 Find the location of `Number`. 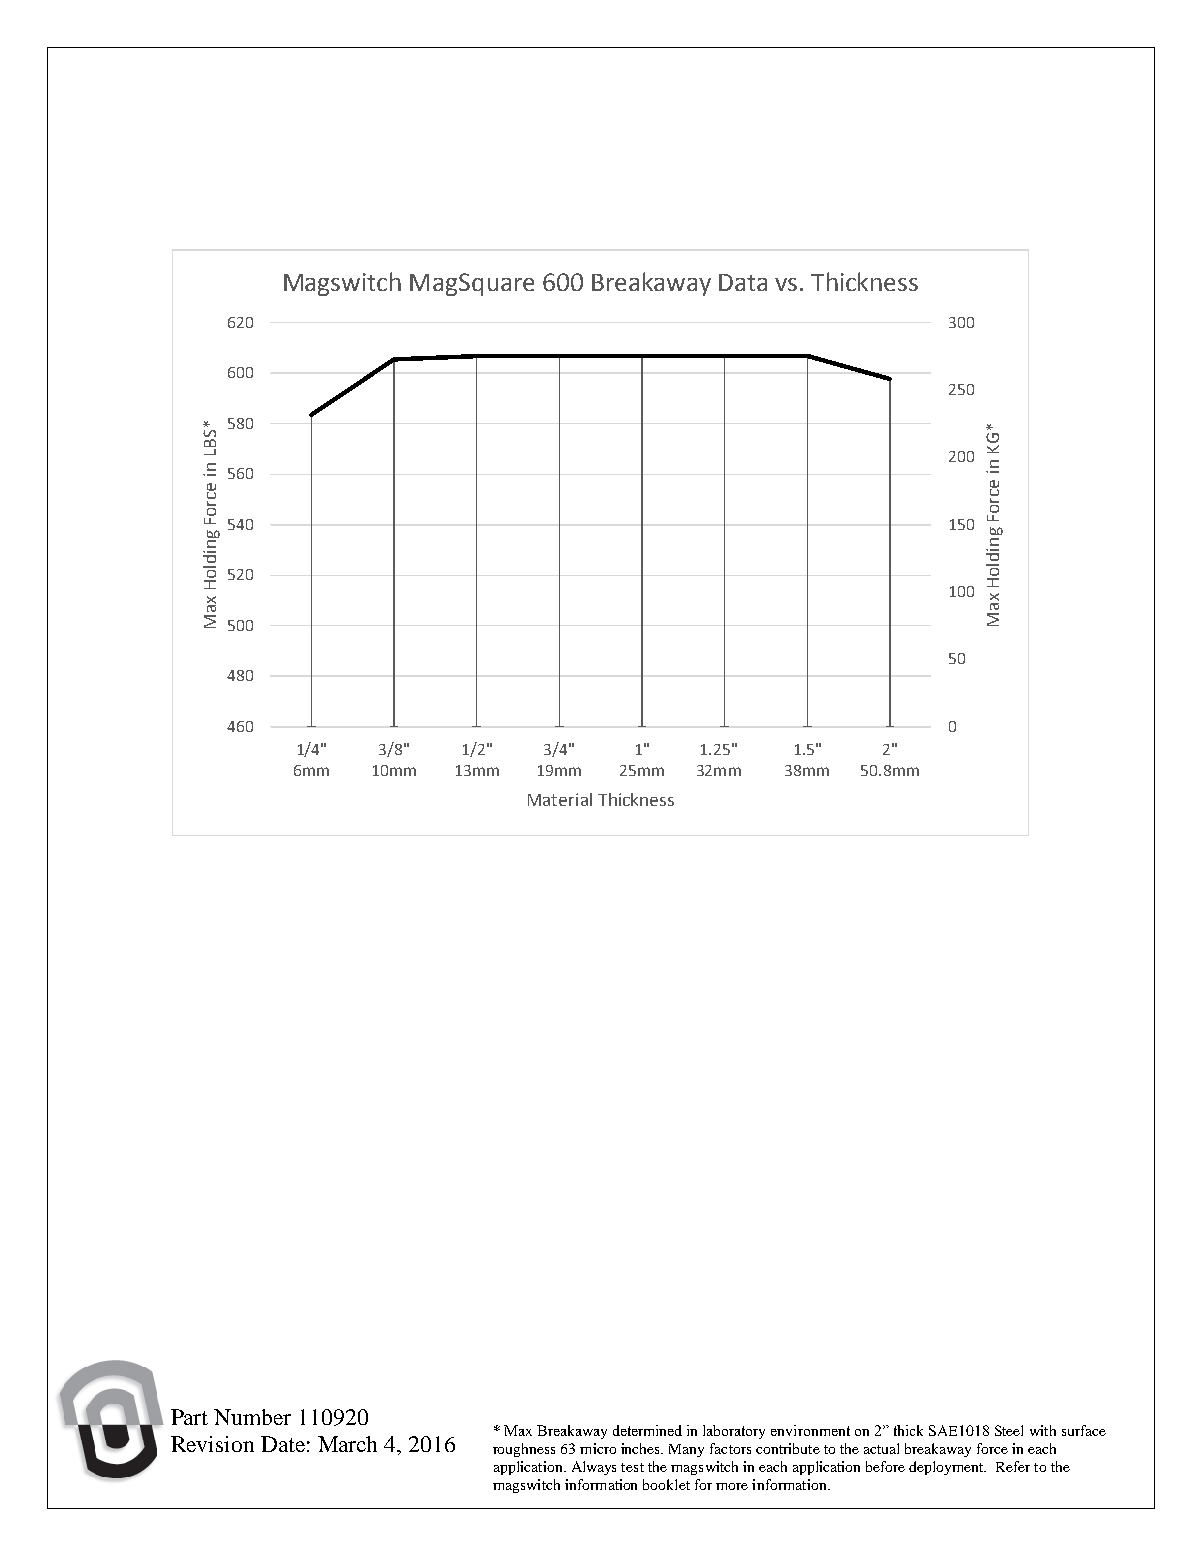

Number is located at coordinates (252, 1417).
